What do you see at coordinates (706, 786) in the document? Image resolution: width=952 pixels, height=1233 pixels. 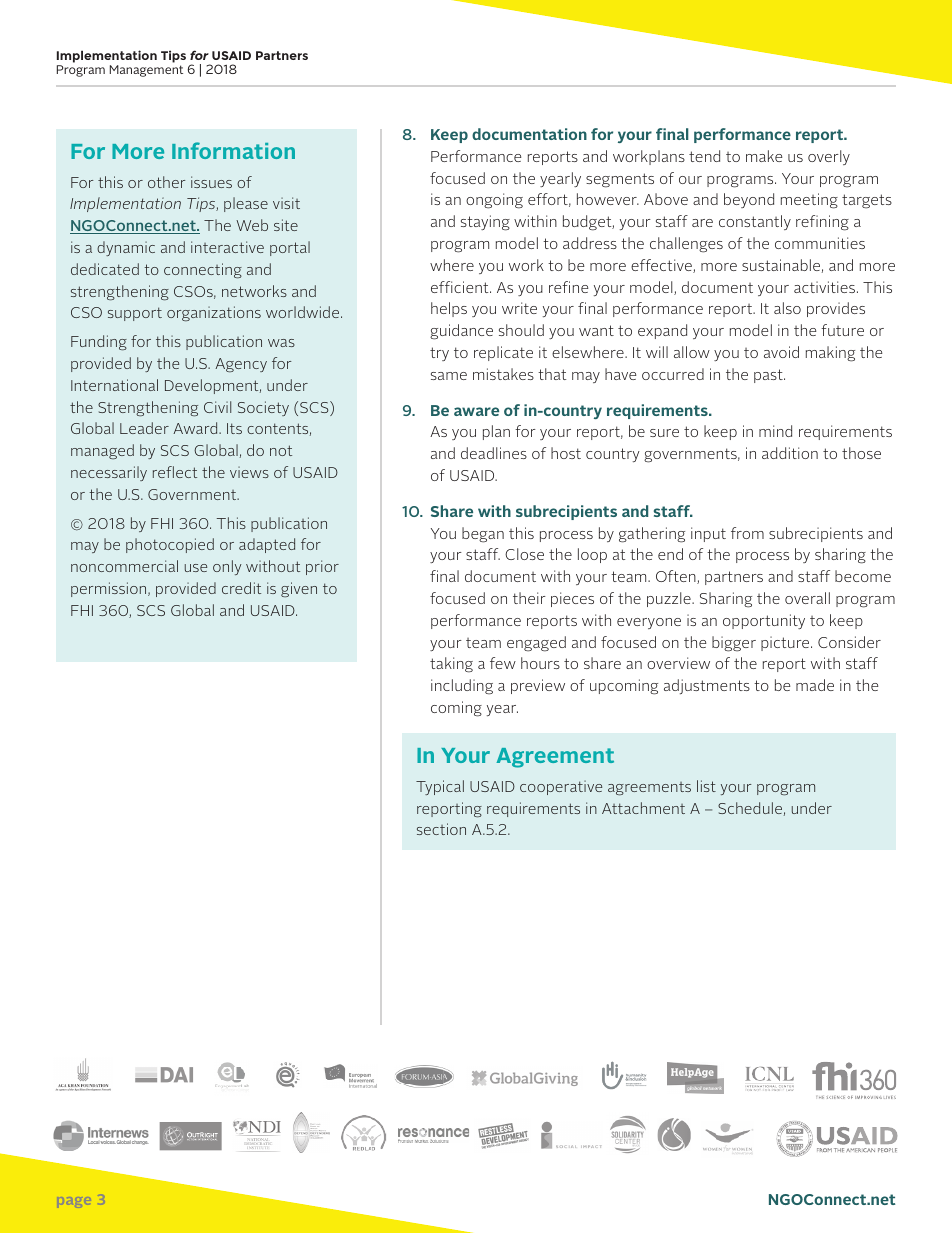 I see `list` at bounding box center [706, 786].
